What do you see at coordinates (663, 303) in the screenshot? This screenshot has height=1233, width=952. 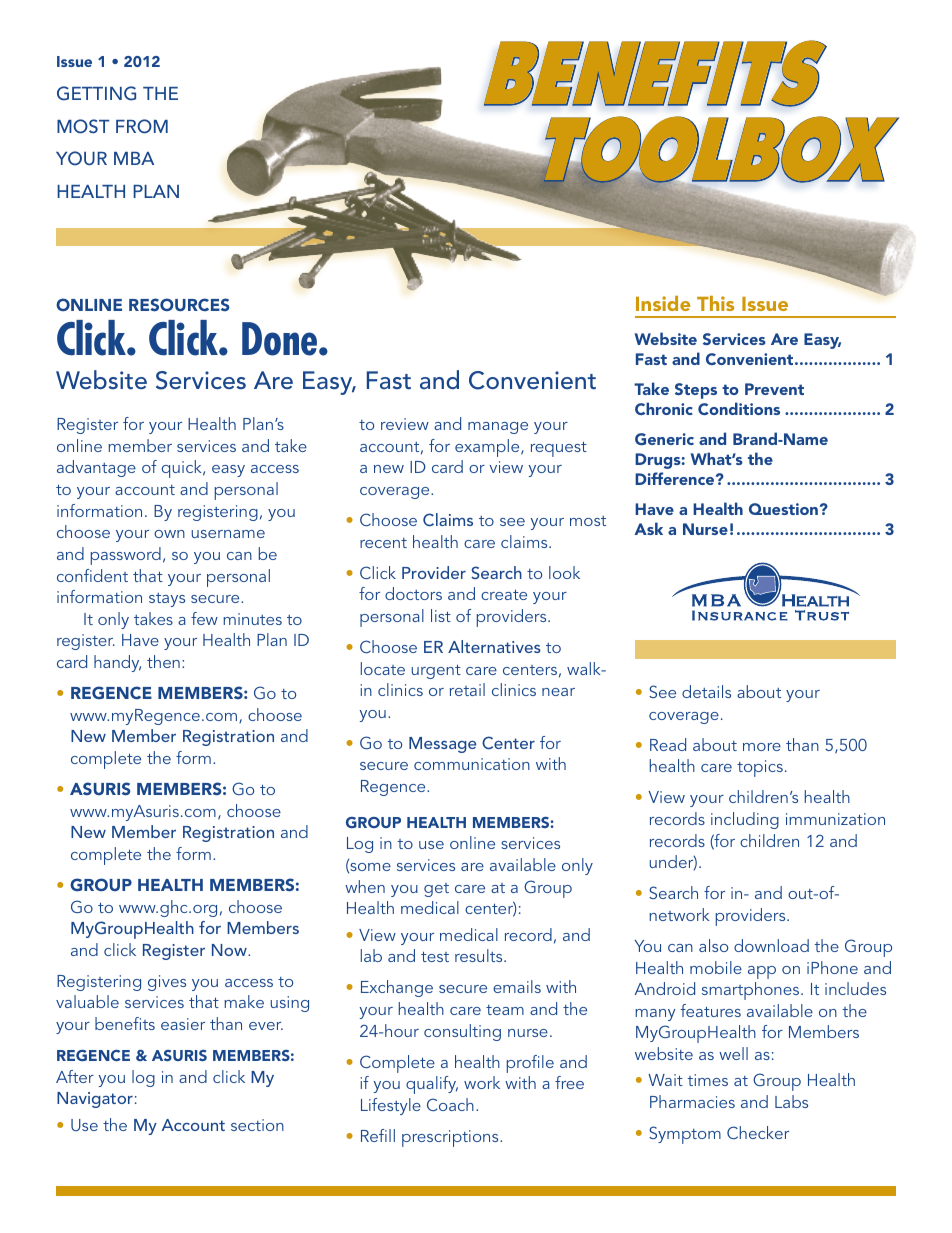 I see `Inside` at bounding box center [663, 303].
